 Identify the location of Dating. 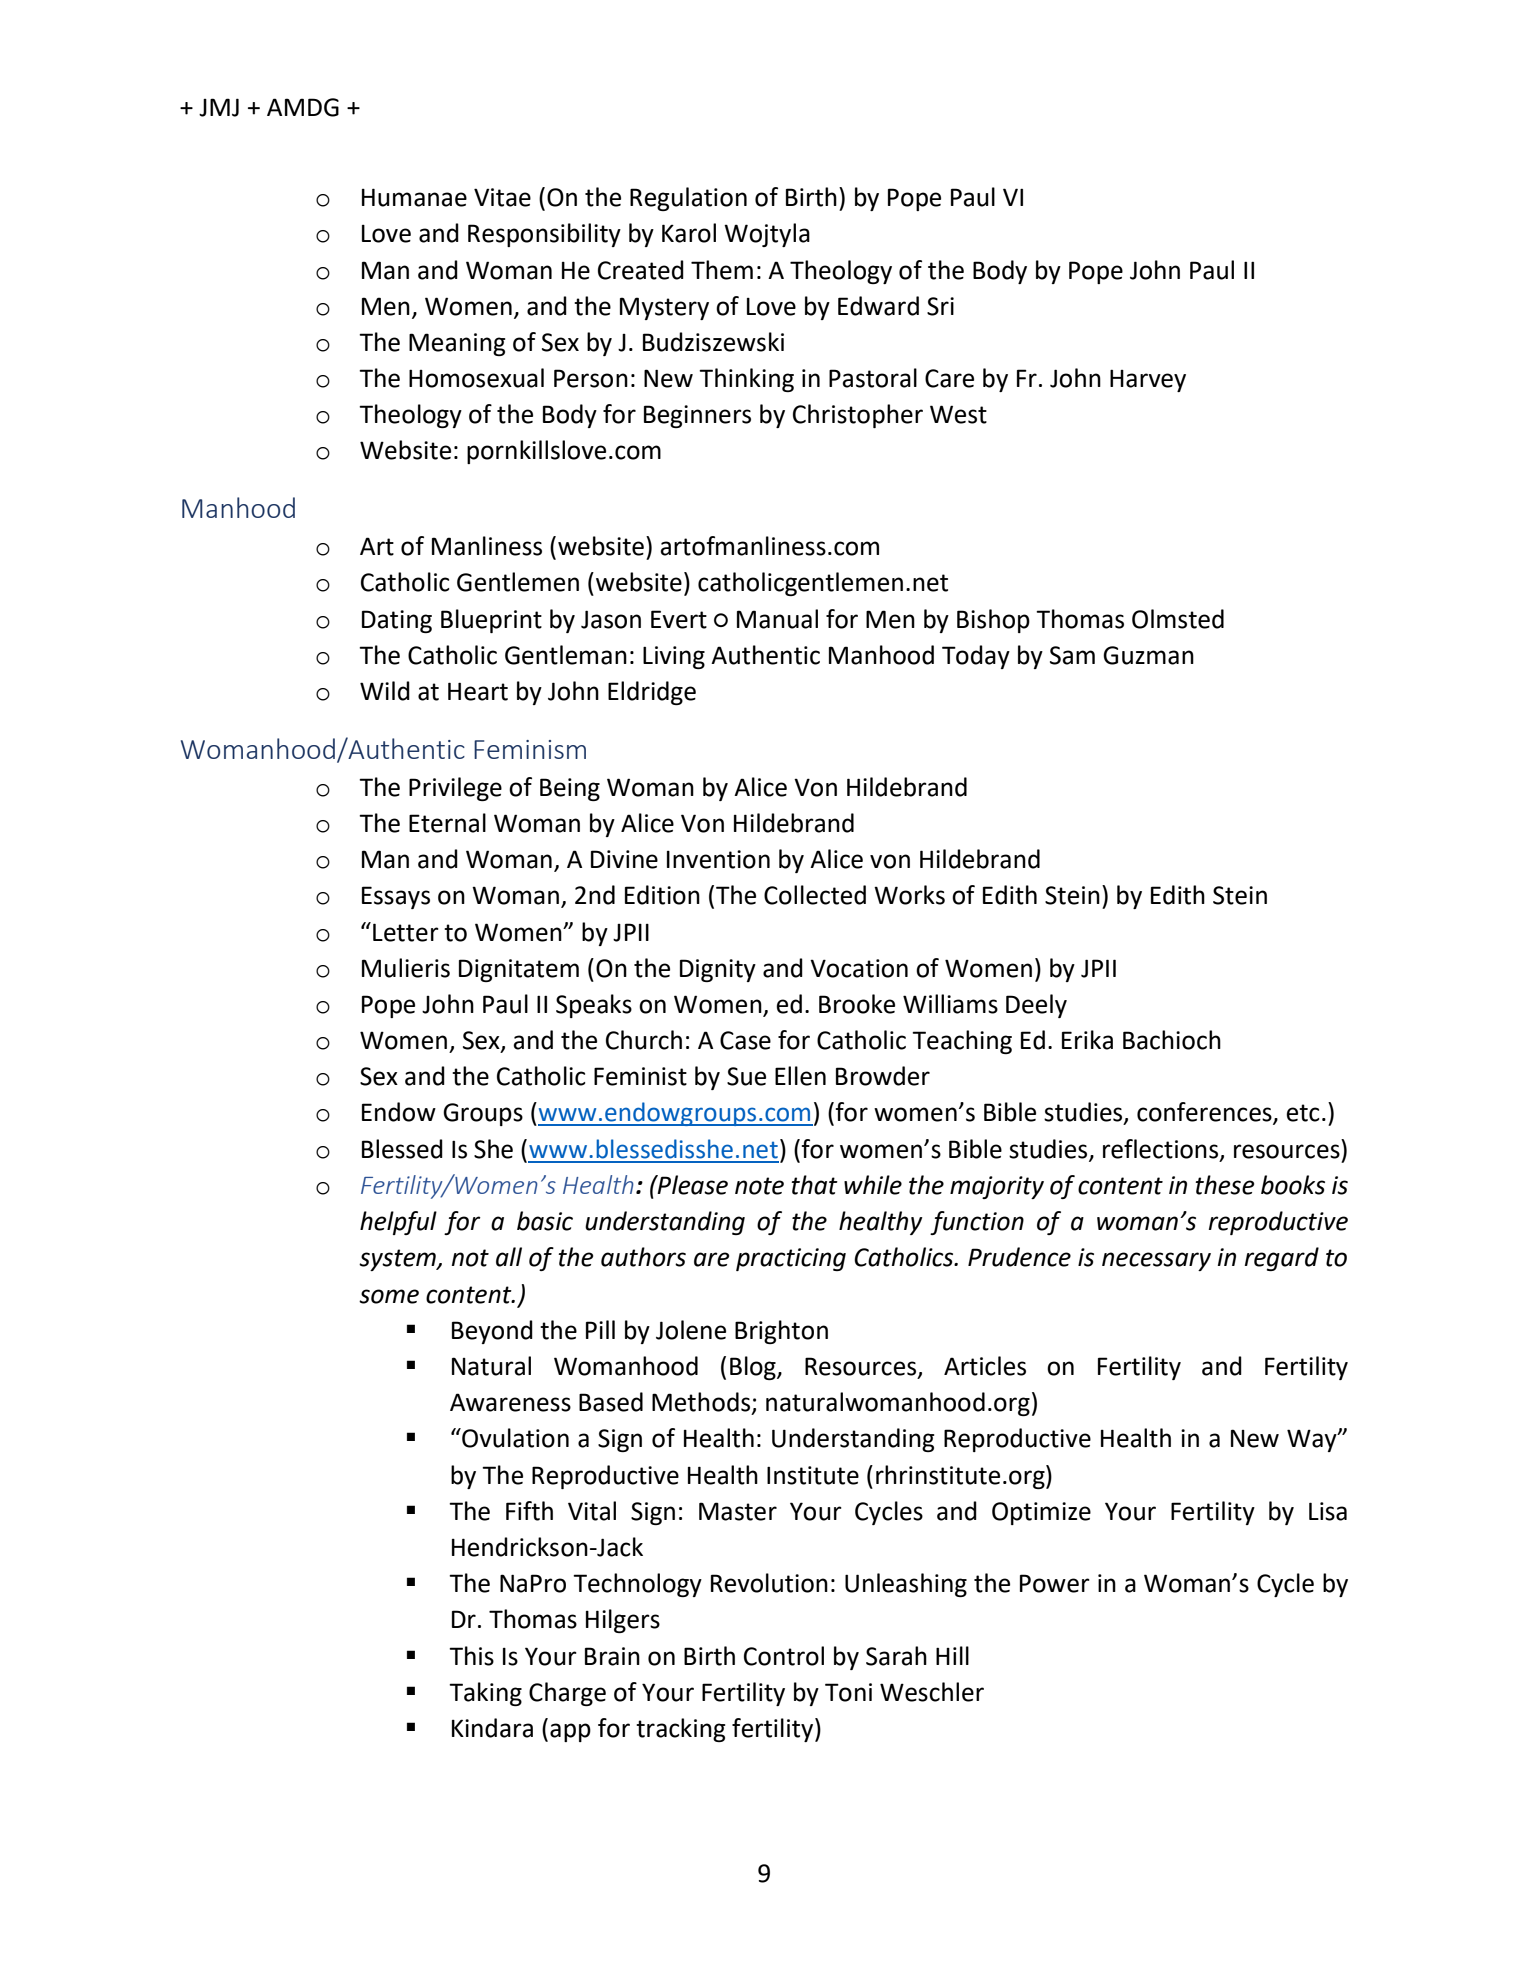
(397, 621).
